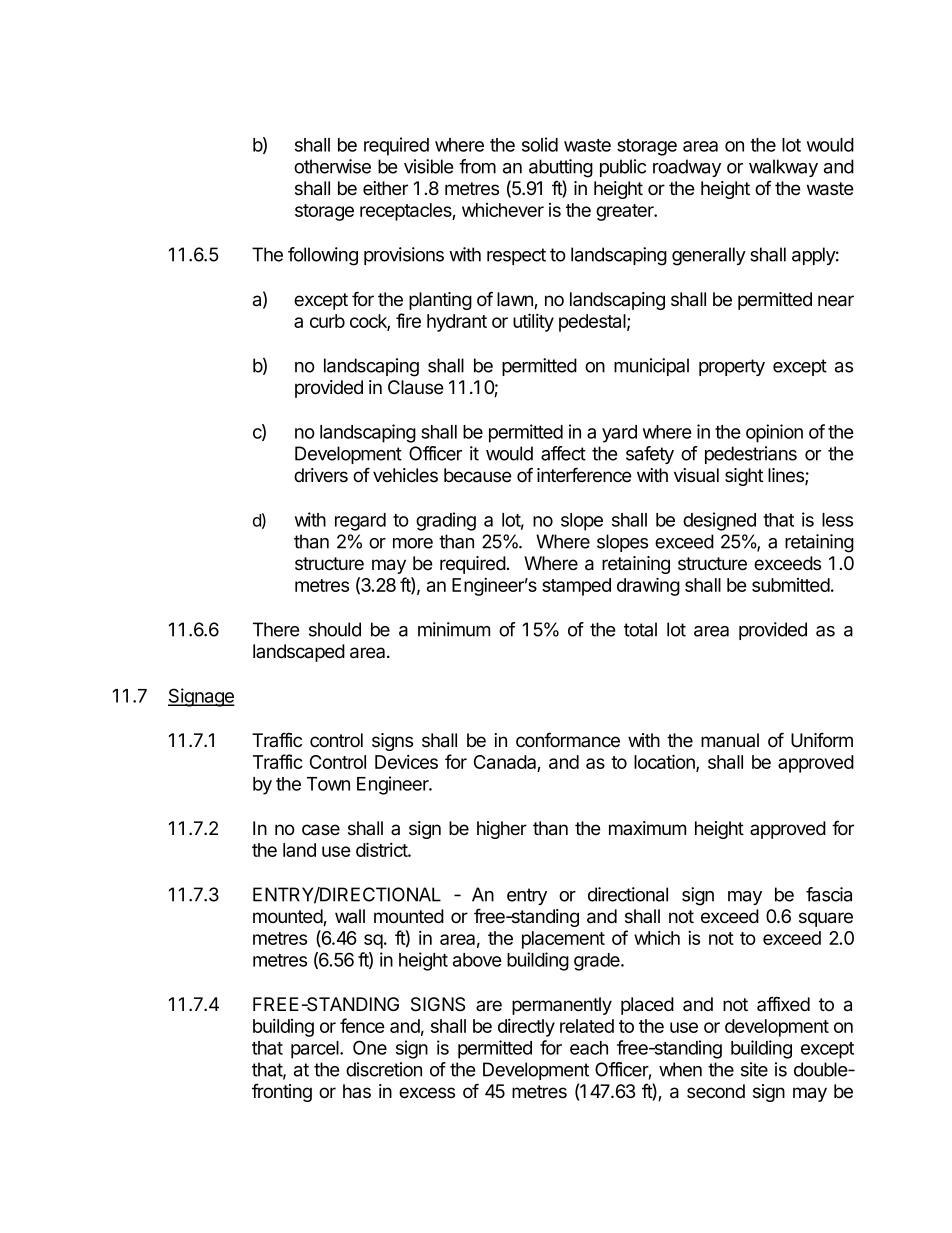 The image size is (952, 1233). Describe the element at coordinates (589, 1048) in the screenshot. I see `each` at that location.
